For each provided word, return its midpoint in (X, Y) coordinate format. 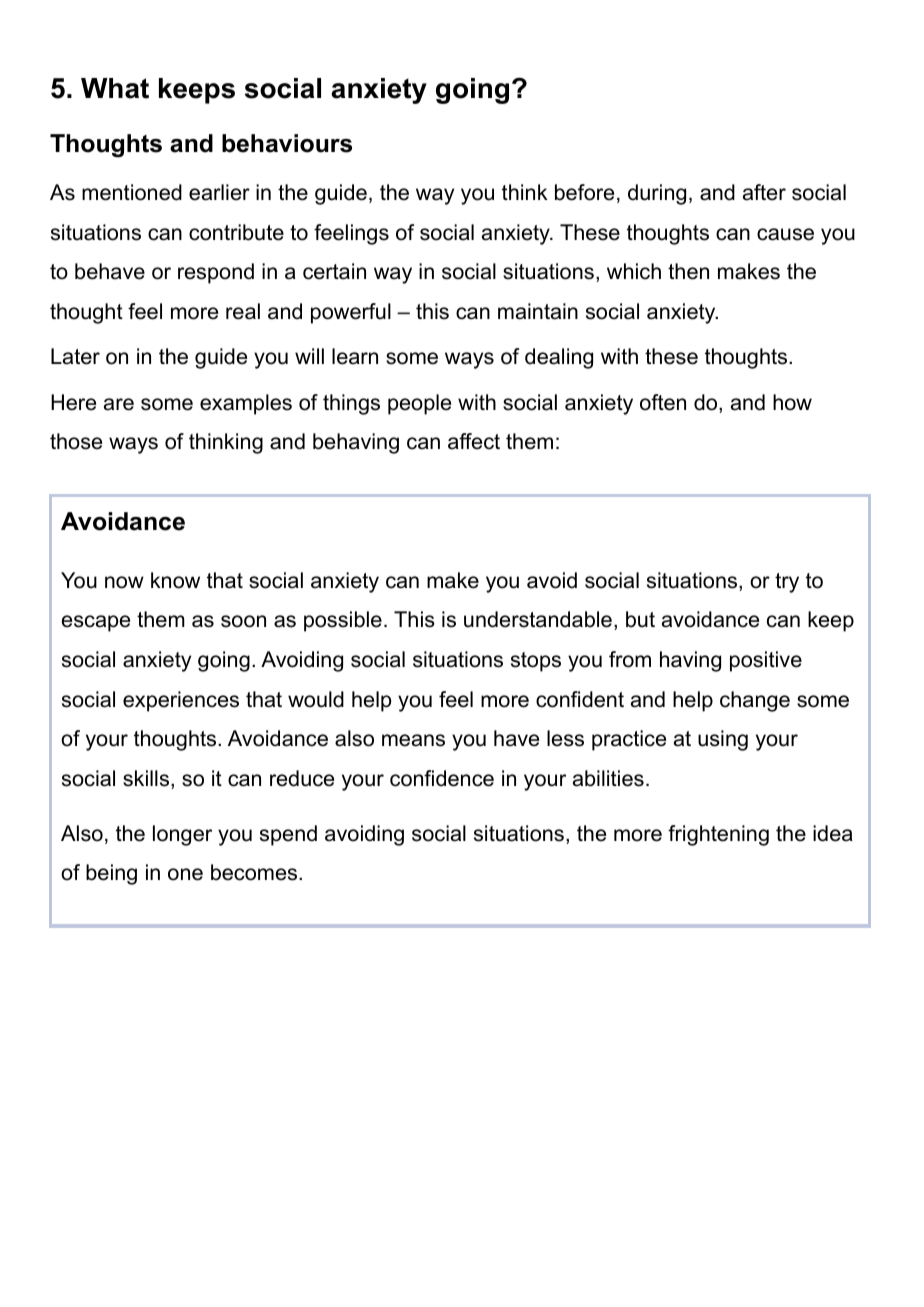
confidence (442, 778)
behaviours (287, 143)
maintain (538, 311)
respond (216, 273)
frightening (718, 835)
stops (536, 662)
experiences (181, 701)
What (115, 88)
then (688, 271)
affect (474, 441)
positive (766, 661)
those (76, 441)
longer (182, 835)
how (792, 402)
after (764, 192)
